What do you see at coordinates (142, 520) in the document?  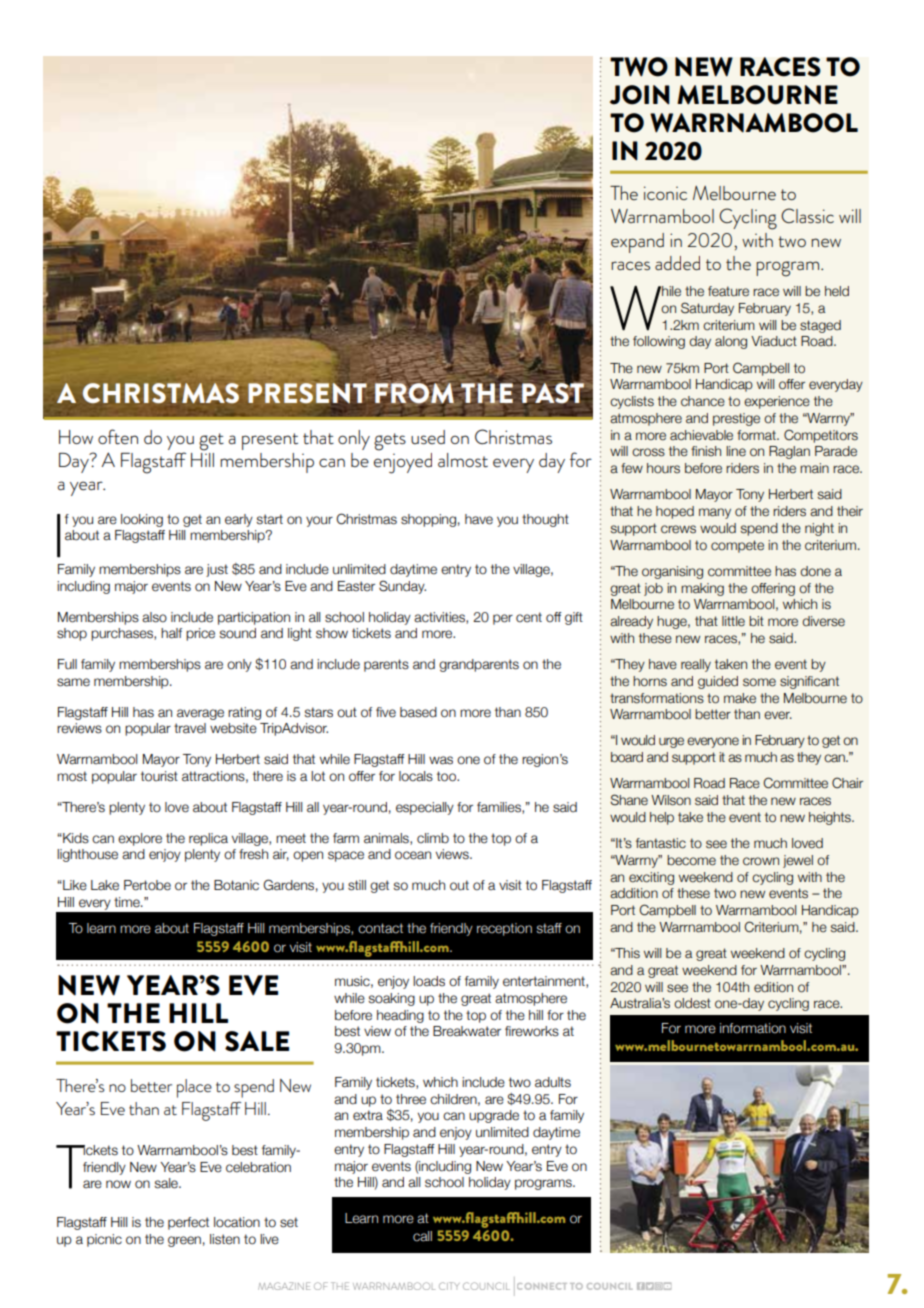 I see `looking` at bounding box center [142, 520].
